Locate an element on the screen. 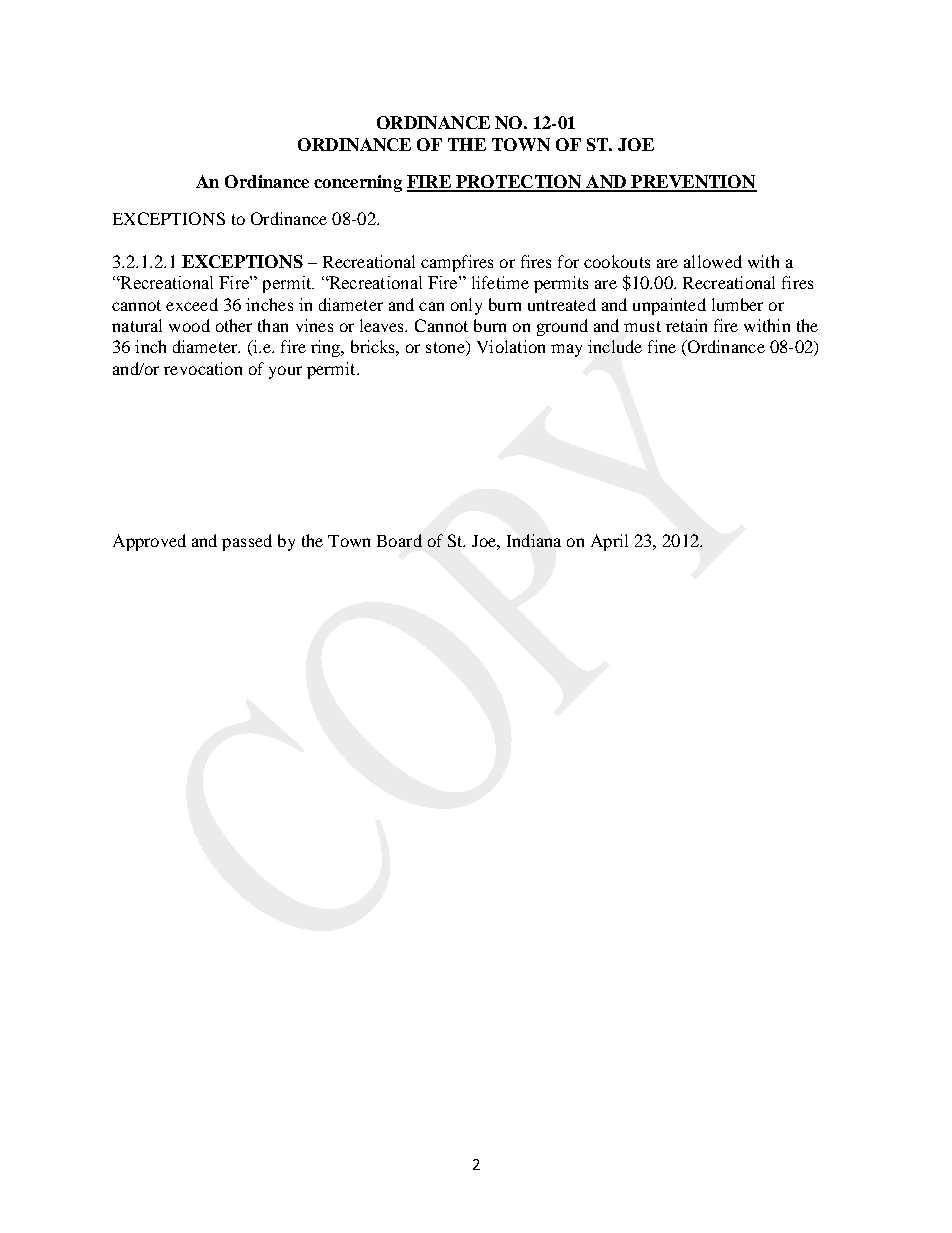  Board is located at coordinates (399, 540).
